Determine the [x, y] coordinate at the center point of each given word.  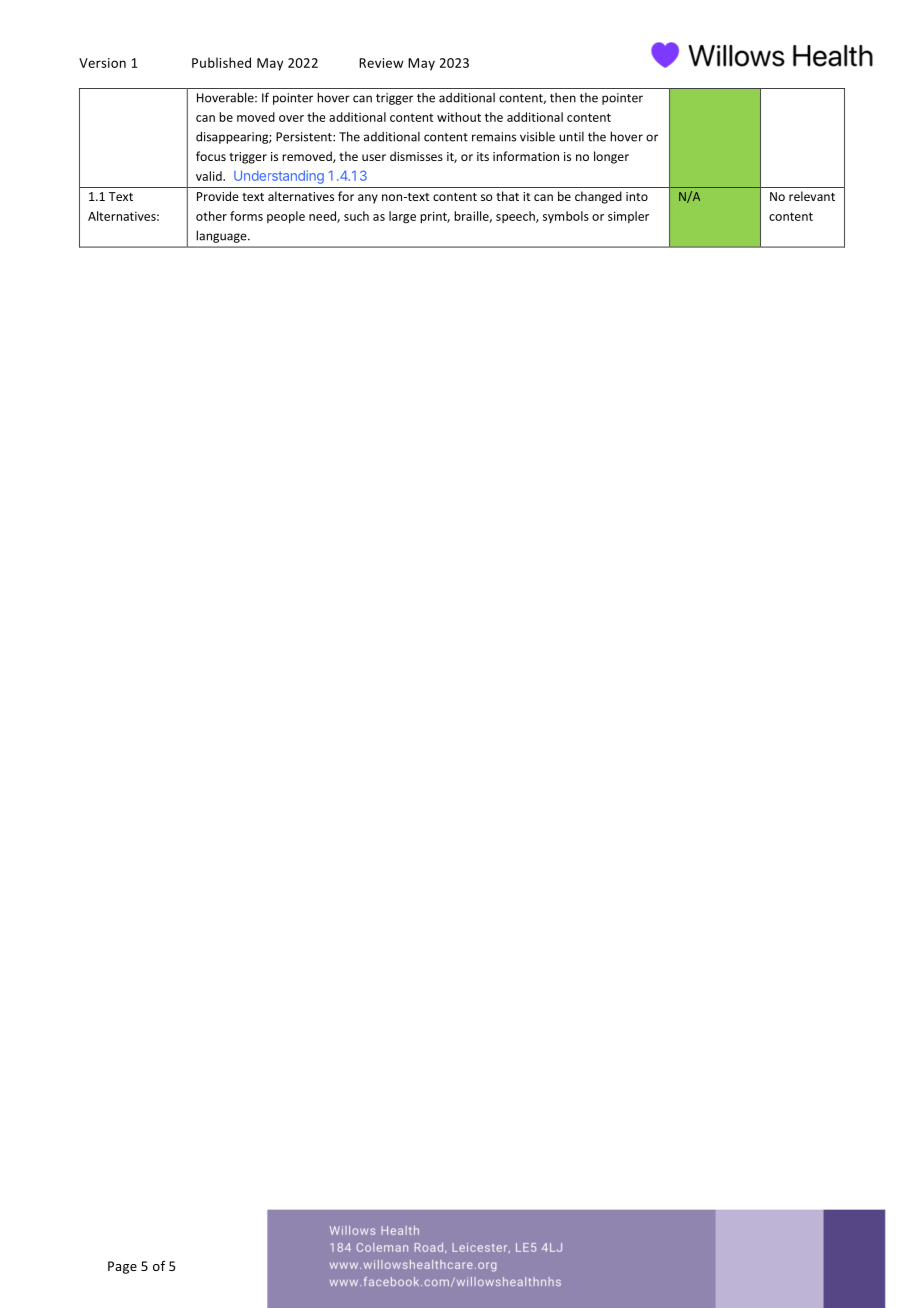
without [459, 117]
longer [611, 157]
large [402, 217]
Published [221, 62]
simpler [628, 217]
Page [122, 1267]
